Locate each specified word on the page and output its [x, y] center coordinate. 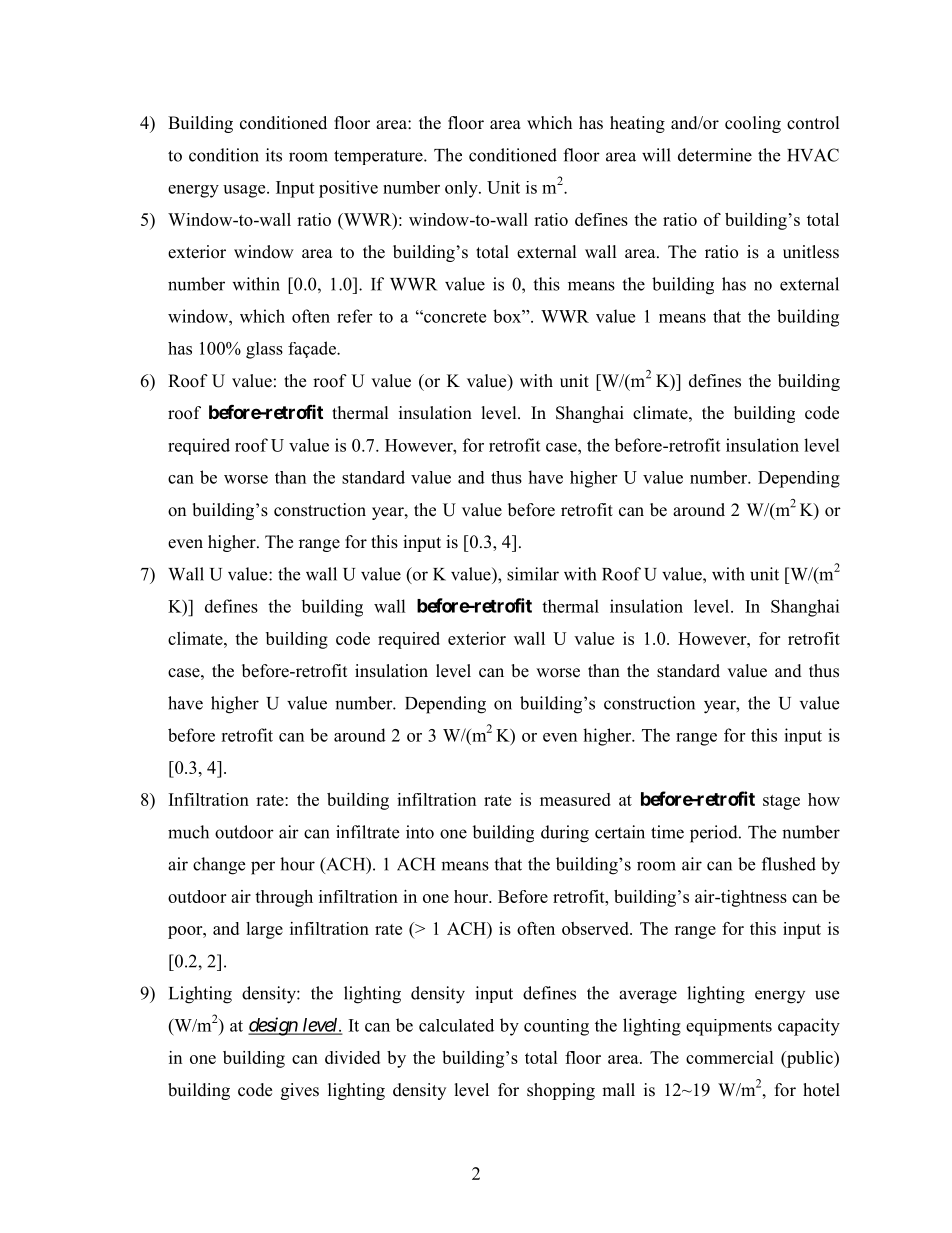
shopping [561, 1091]
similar [533, 574]
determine [715, 155]
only [462, 189]
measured [575, 799]
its [274, 155]
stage [781, 802]
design [273, 1026]
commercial [730, 1057]
